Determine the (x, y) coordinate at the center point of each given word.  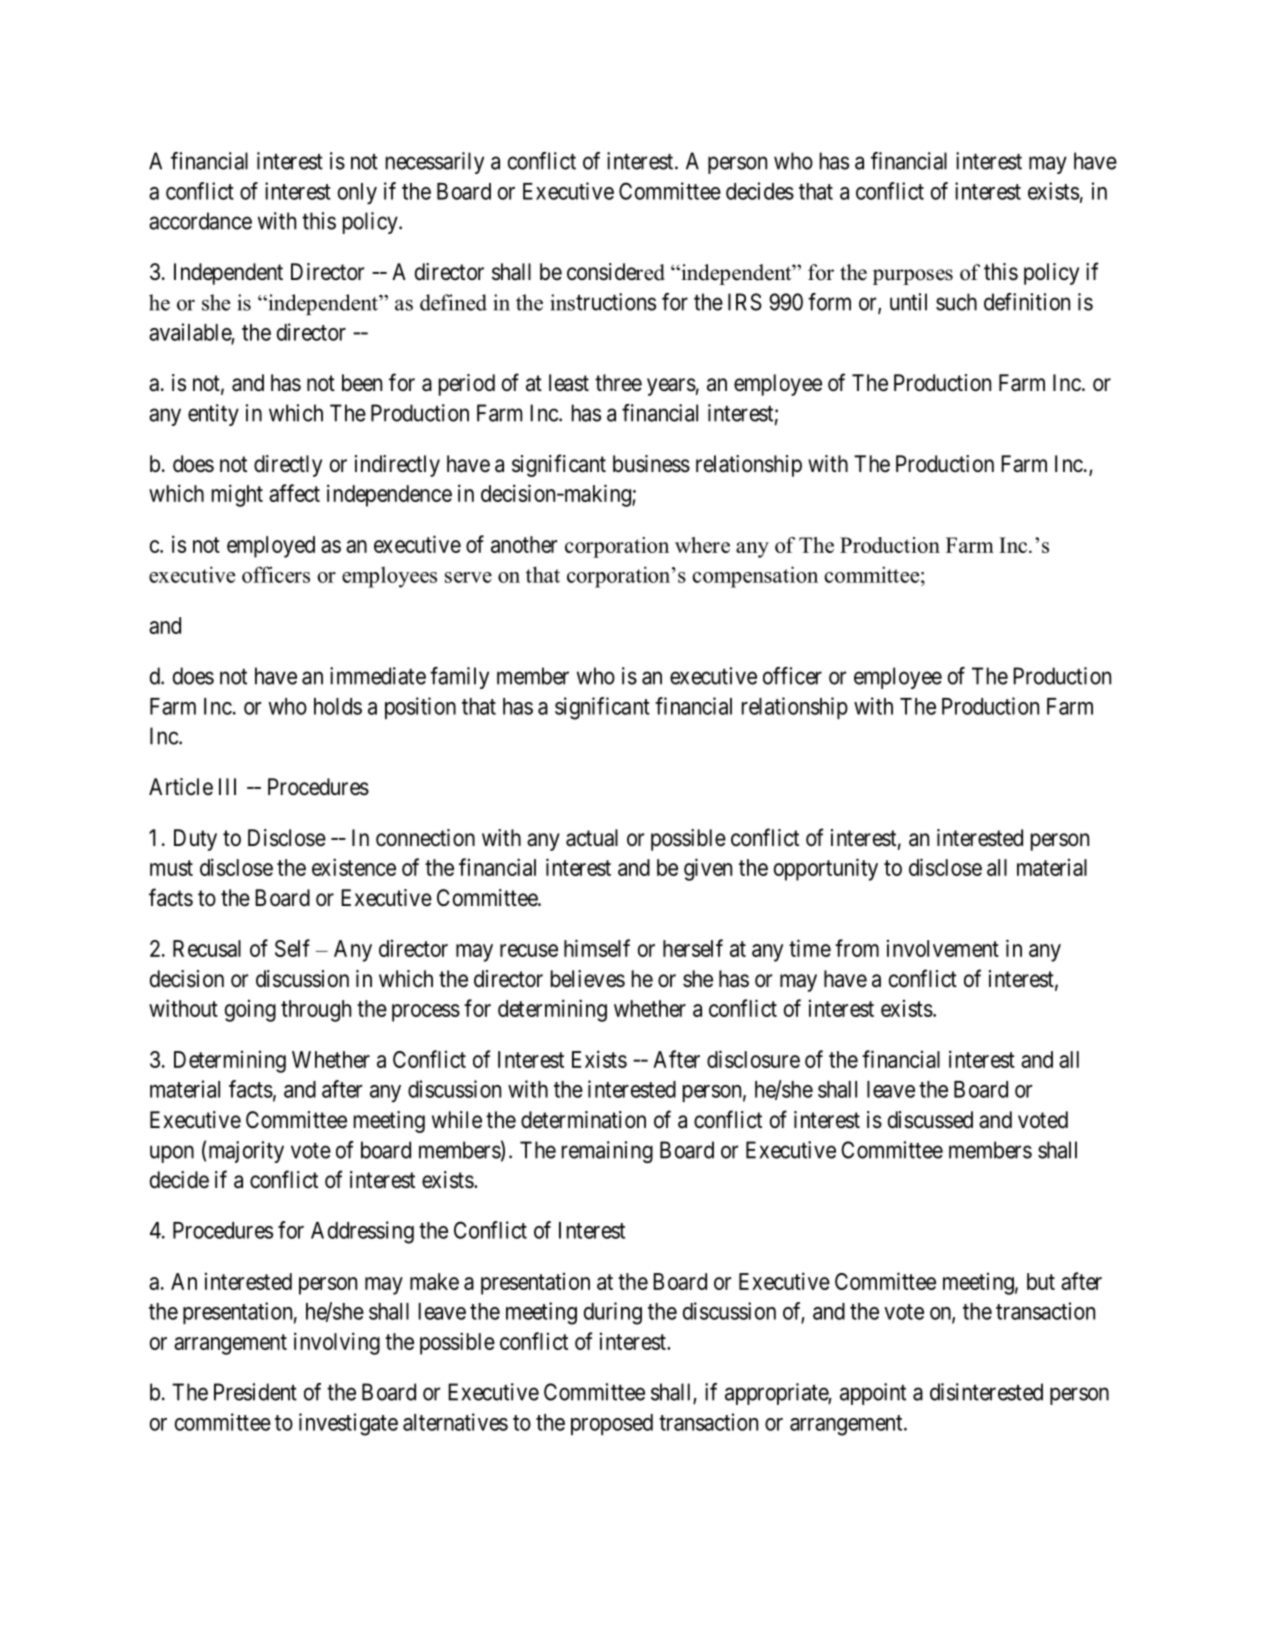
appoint (873, 1394)
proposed (612, 1424)
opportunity (826, 869)
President (255, 1392)
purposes (913, 277)
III (227, 786)
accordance (200, 221)
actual (592, 838)
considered (616, 272)
